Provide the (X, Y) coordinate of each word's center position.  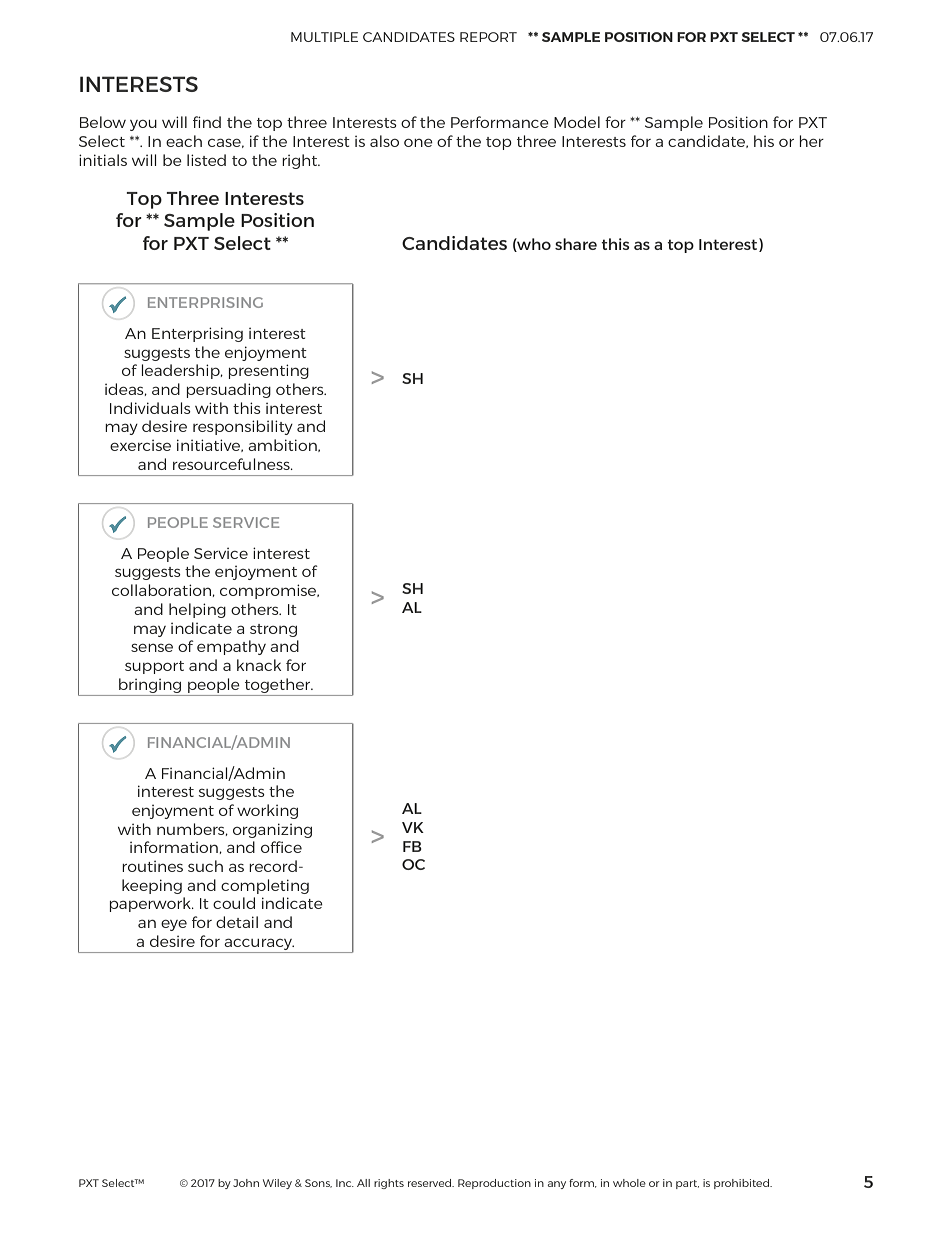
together (279, 685)
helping (197, 610)
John (246, 1183)
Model (577, 122)
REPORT (488, 37)
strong (273, 630)
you (143, 125)
